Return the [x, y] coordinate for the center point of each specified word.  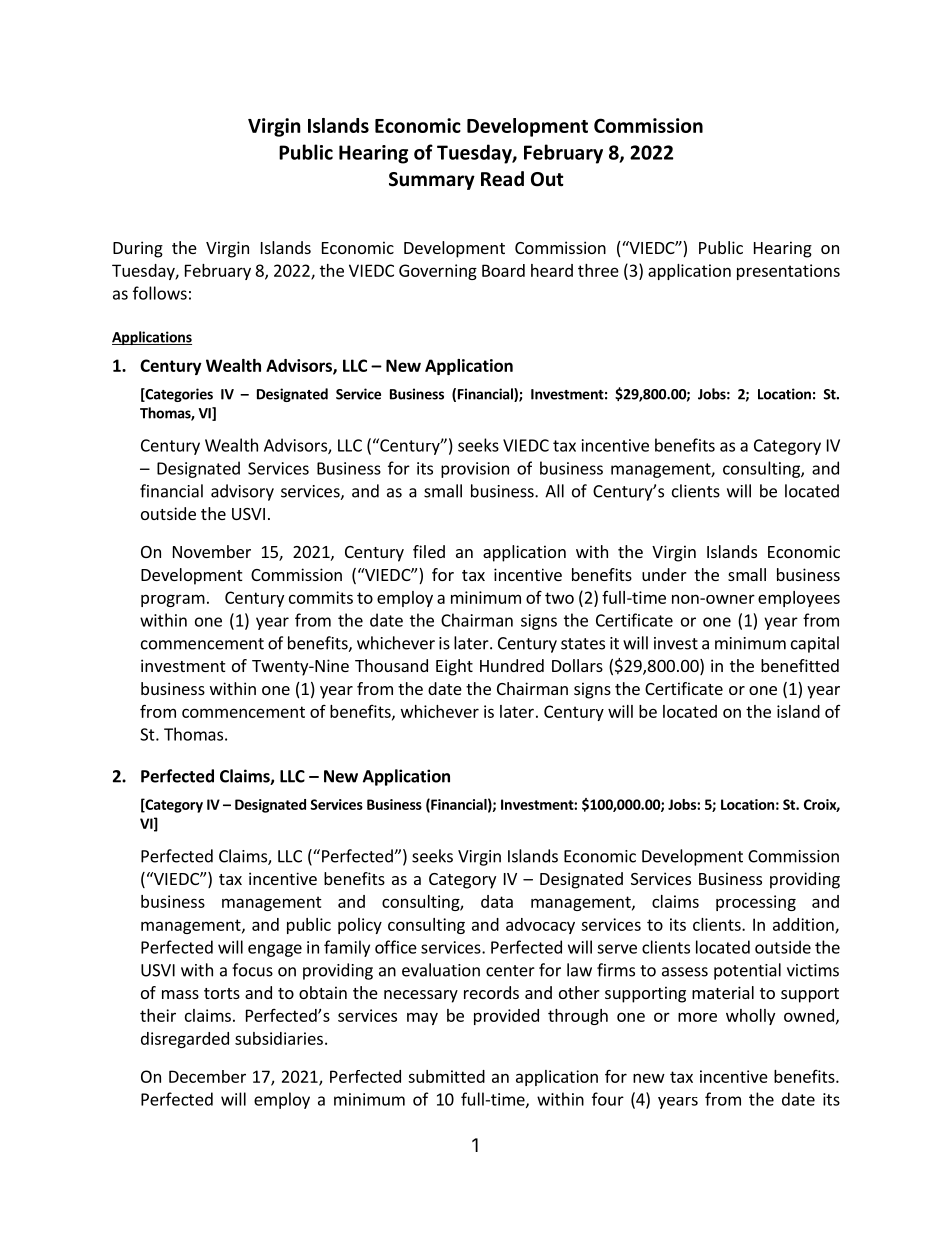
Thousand [391, 665]
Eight [454, 667]
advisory [242, 492]
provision [475, 470]
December [207, 1076]
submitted [446, 1076]
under [664, 574]
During [138, 249]
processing [756, 903]
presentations [788, 272]
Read [502, 179]
